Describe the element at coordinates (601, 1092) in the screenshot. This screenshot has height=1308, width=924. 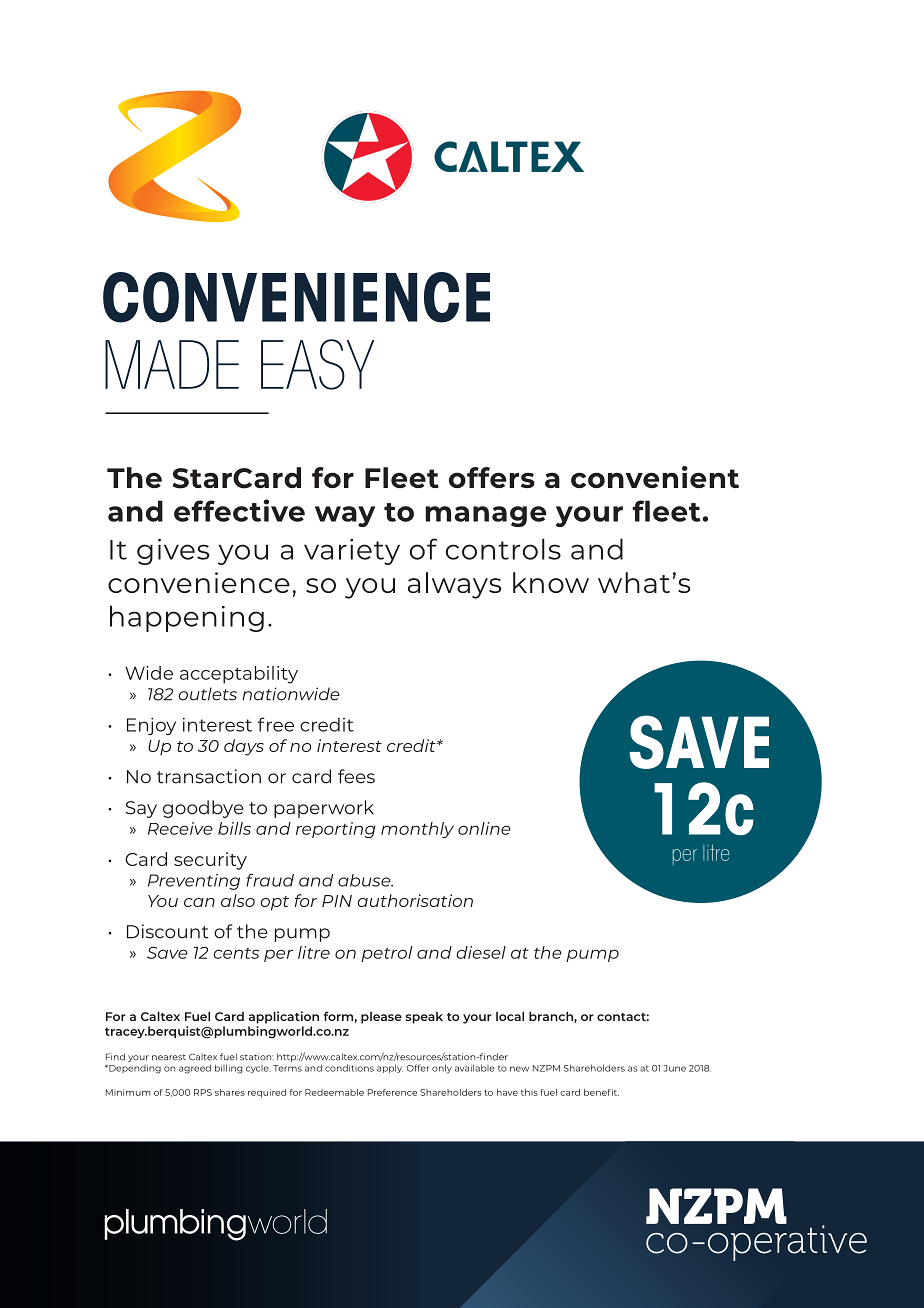
I see `benefit` at that location.
